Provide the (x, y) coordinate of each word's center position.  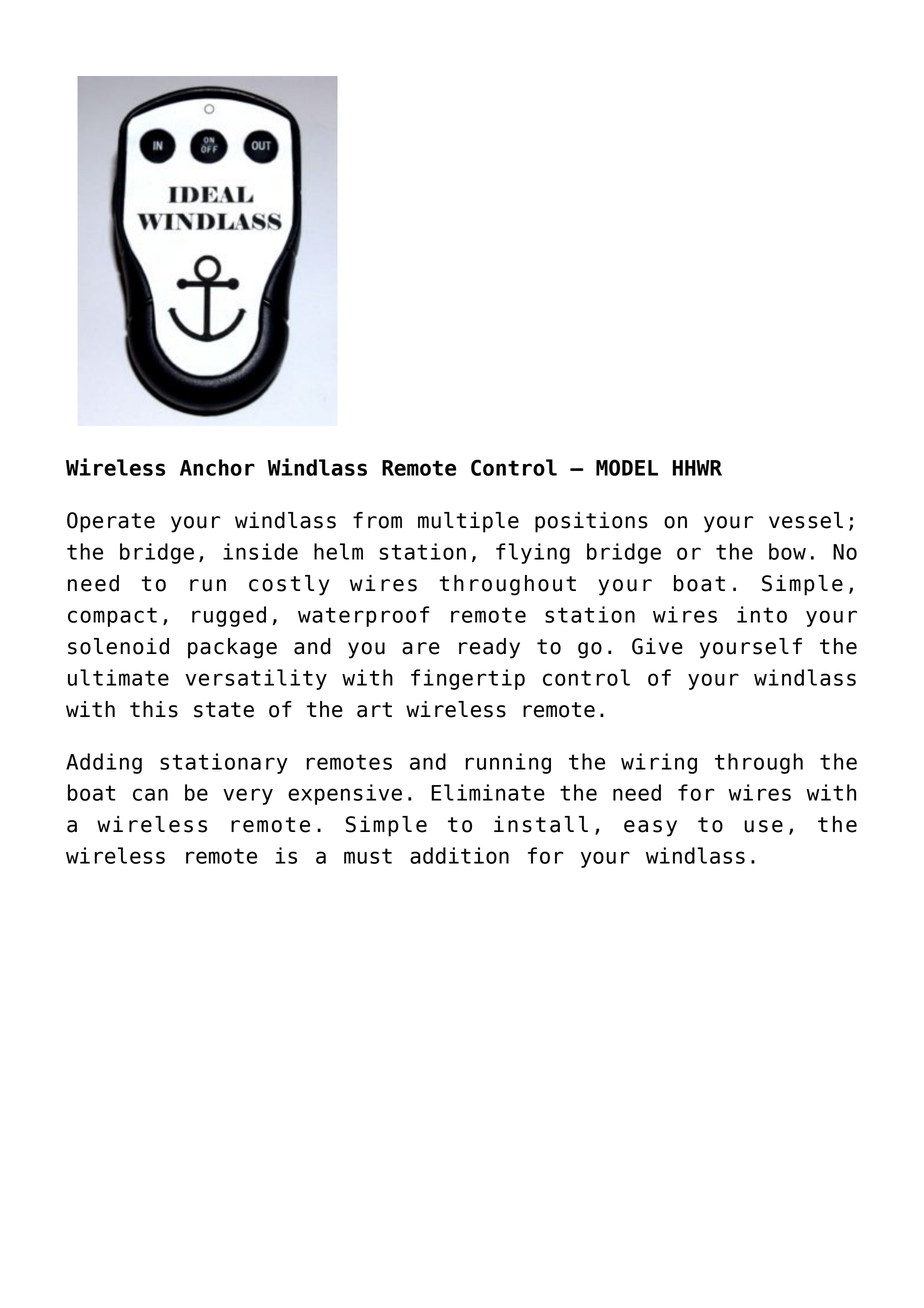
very (248, 796)
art (374, 710)
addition (459, 855)
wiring (659, 763)
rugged (229, 616)
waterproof (363, 616)
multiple (468, 522)
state (224, 710)
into (762, 614)
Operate (111, 522)
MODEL (627, 467)
